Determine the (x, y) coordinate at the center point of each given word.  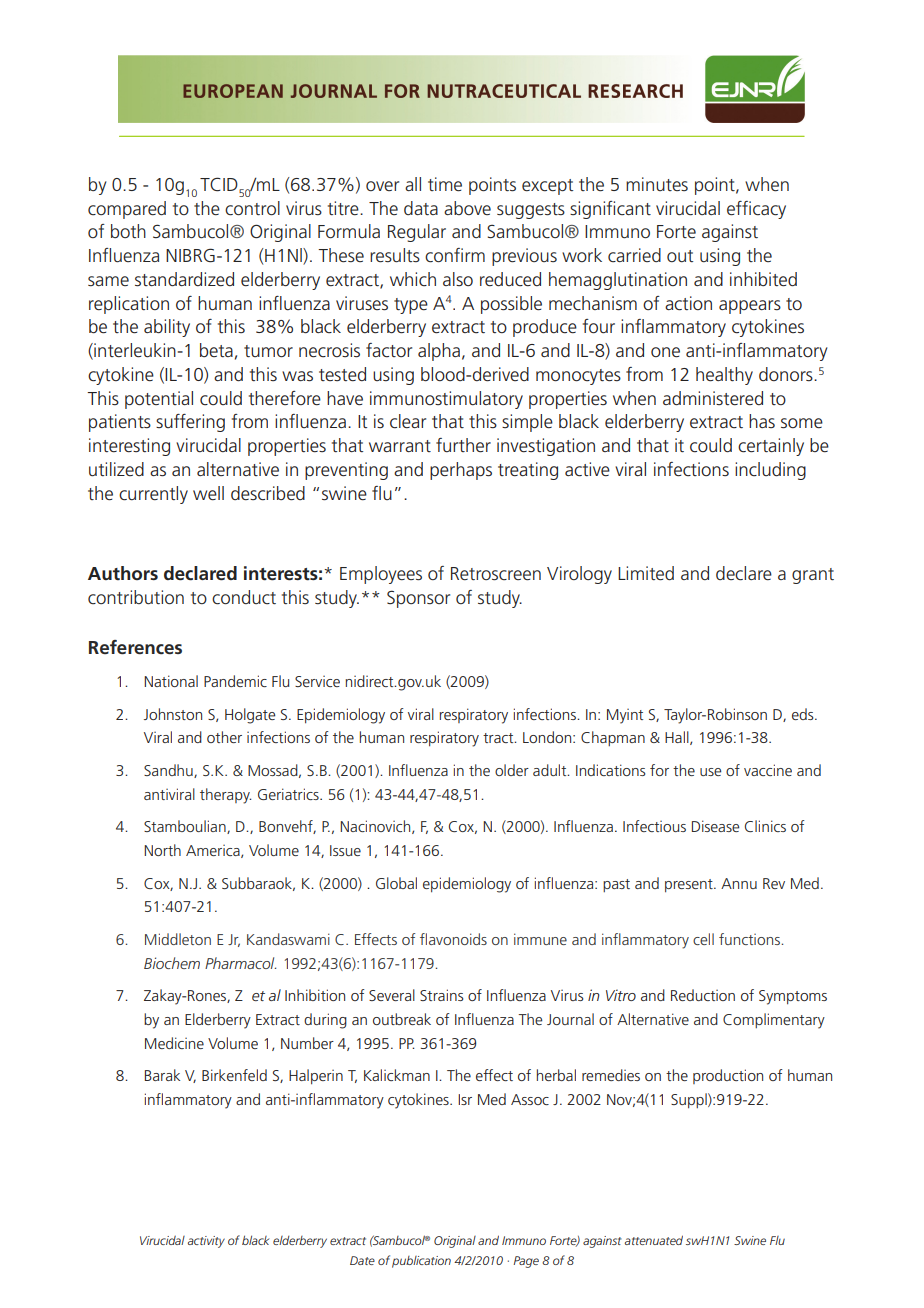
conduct (244, 597)
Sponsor (418, 599)
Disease (715, 826)
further (463, 445)
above (467, 208)
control (252, 208)
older (512, 770)
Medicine (174, 1043)
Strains (442, 995)
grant (813, 576)
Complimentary (774, 1021)
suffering (190, 423)
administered (713, 398)
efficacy (756, 210)
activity (206, 1242)
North (162, 850)
